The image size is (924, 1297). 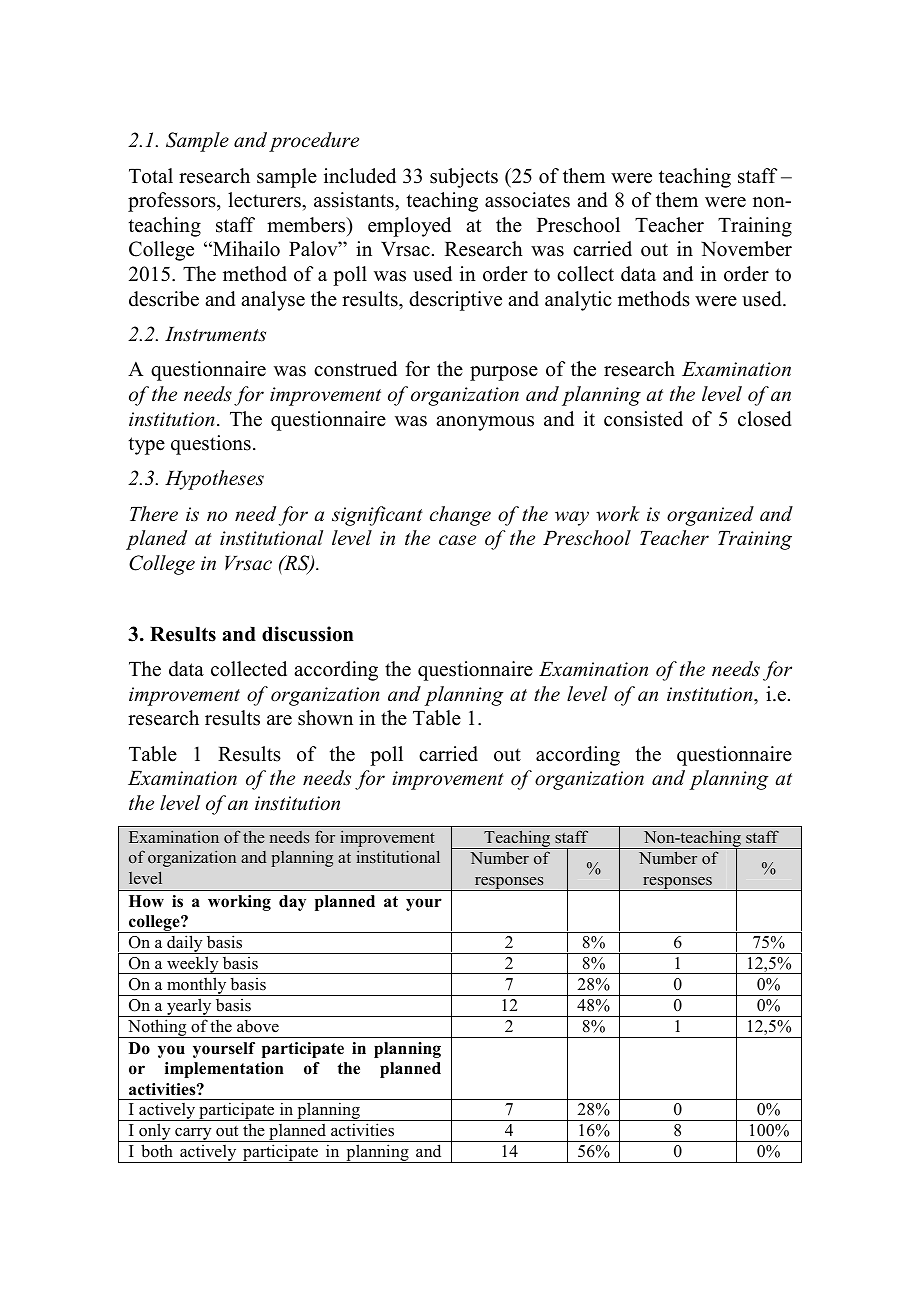 What do you see at coordinates (457, 540) in the screenshot?
I see `case` at bounding box center [457, 540].
